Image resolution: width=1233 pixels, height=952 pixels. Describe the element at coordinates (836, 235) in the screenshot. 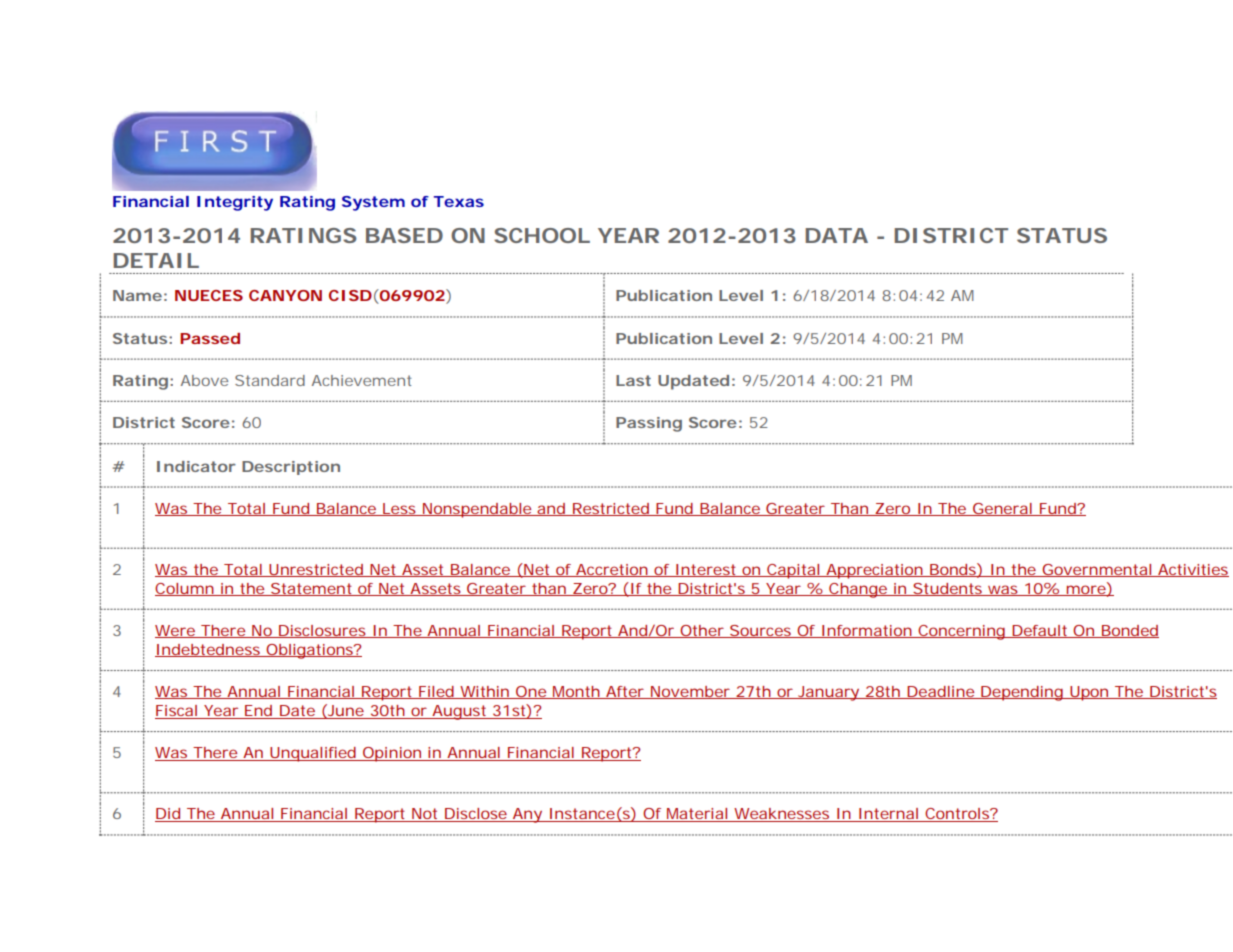

I see `DATA` at that location.
